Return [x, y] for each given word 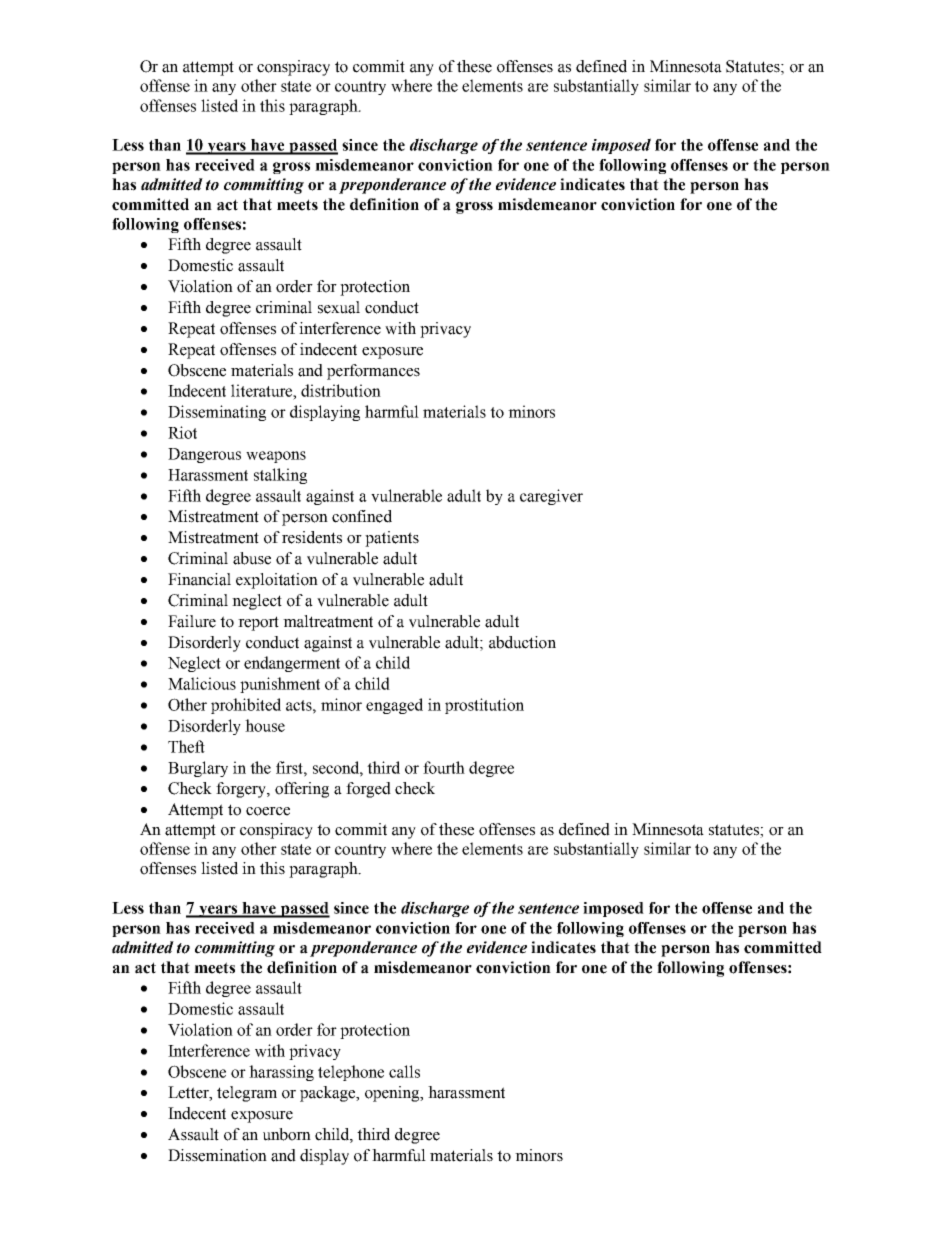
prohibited [246, 706]
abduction [522, 642]
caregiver [551, 497]
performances [373, 372]
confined [362, 516]
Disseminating [217, 413]
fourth [444, 767]
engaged [394, 706]
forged [368, 790]
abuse [252, 558]
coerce [268, 811]
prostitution [484, 706]
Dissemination [217, 1155]
